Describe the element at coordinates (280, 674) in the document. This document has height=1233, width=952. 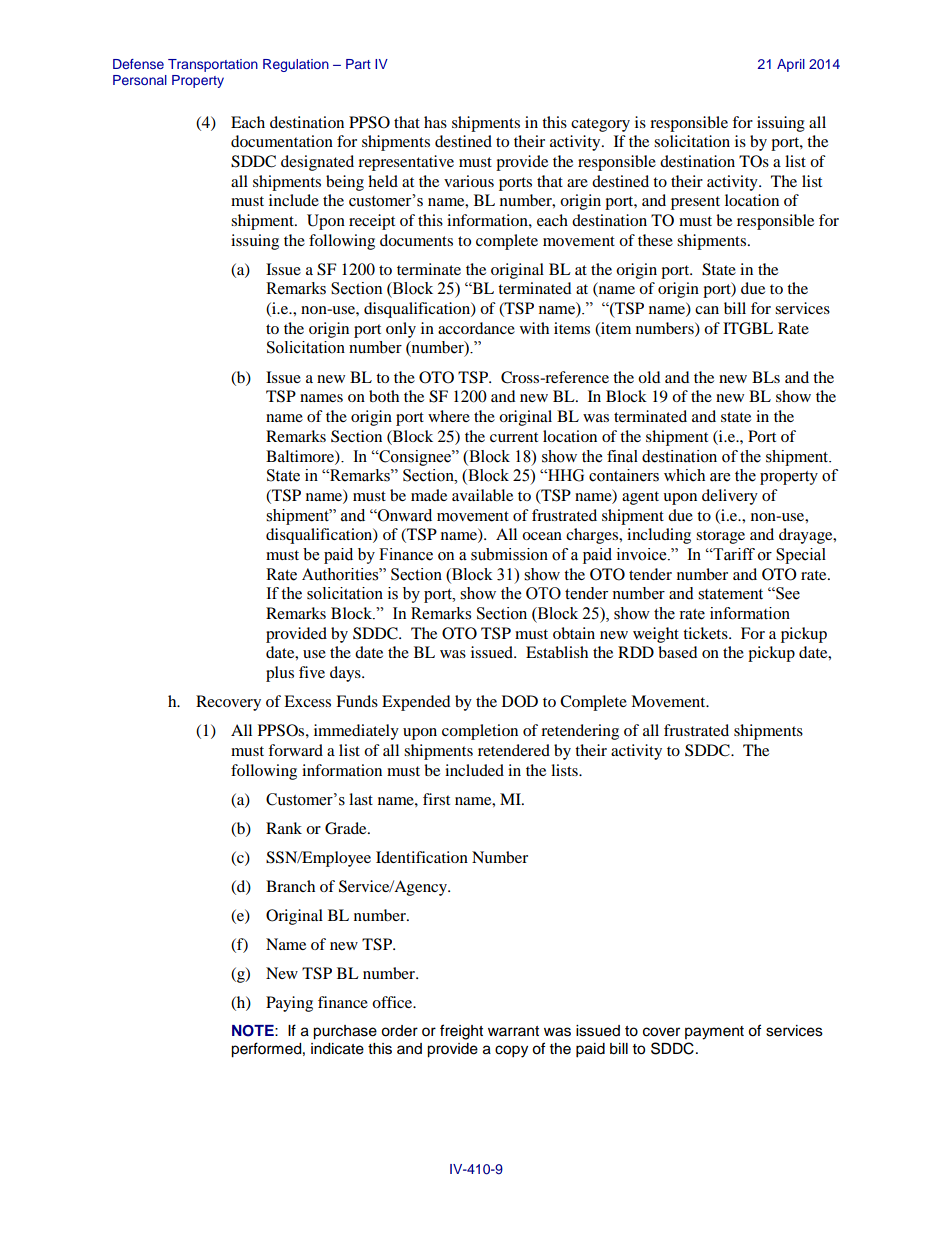
I see `plus` at that location.
